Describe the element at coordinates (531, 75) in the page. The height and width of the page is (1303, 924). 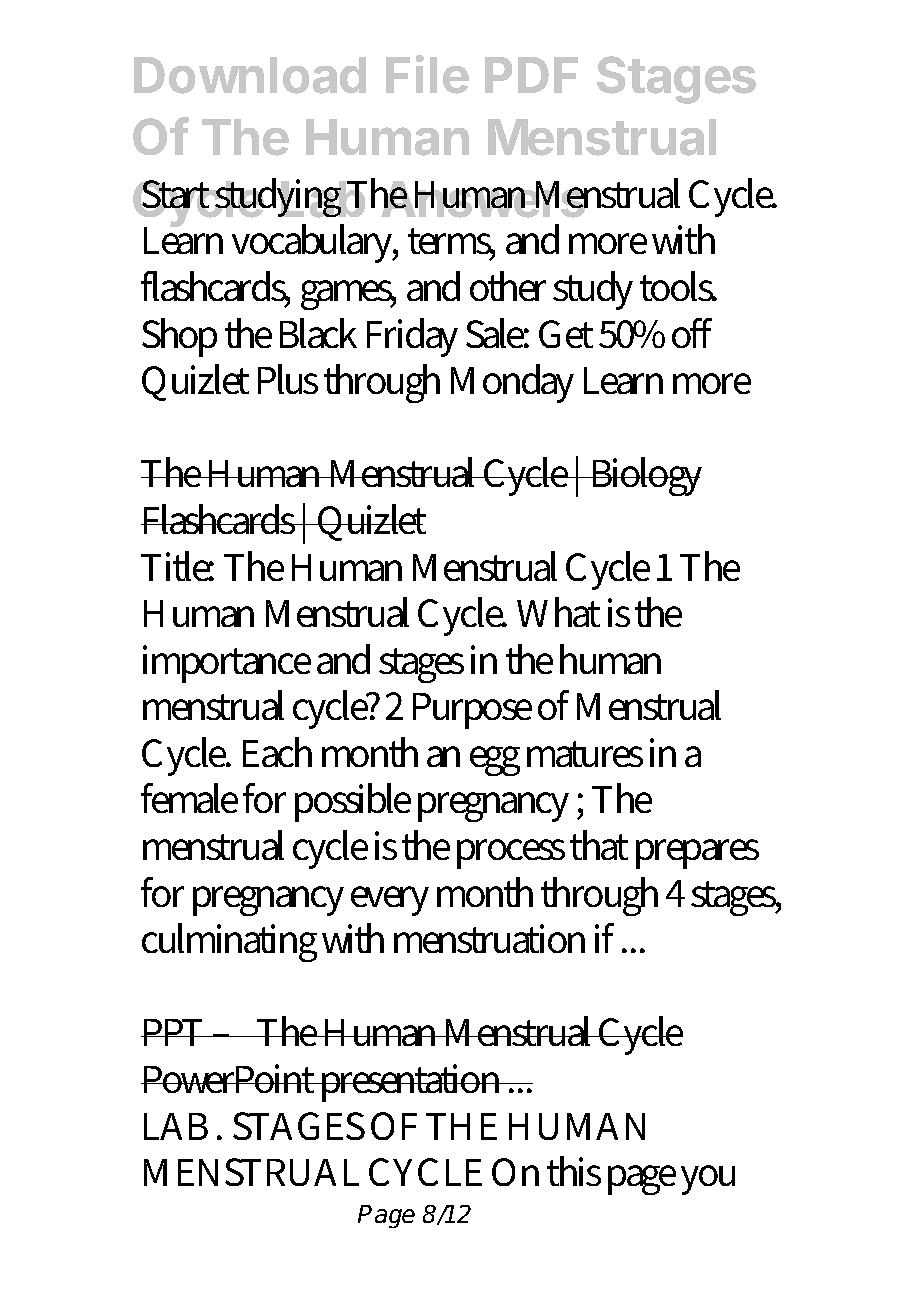
I see `PDF` at that location.
